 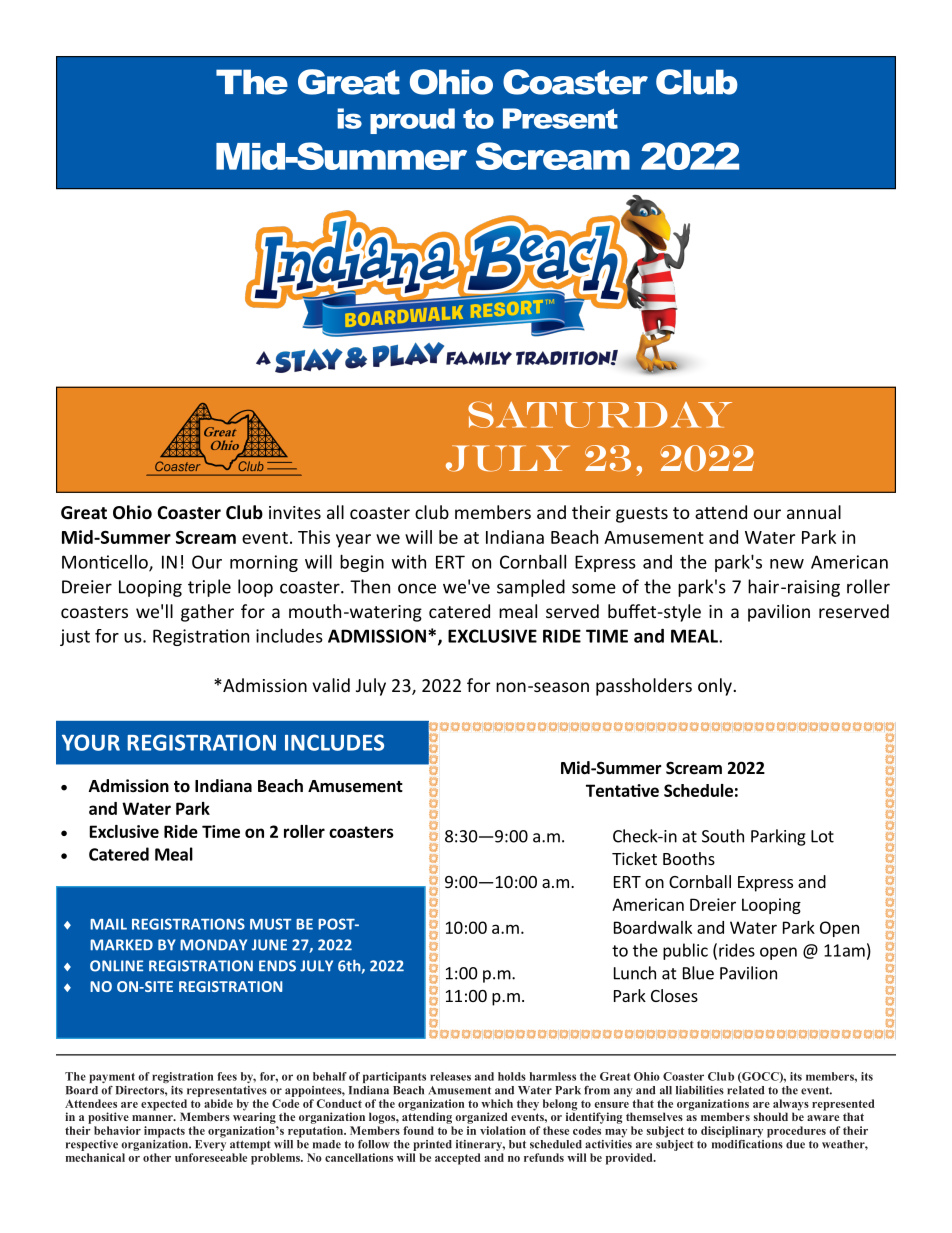 What do you see at coordinates (787, 564) in the screenshot?
I see `new` at bounding box center [787, 564].
